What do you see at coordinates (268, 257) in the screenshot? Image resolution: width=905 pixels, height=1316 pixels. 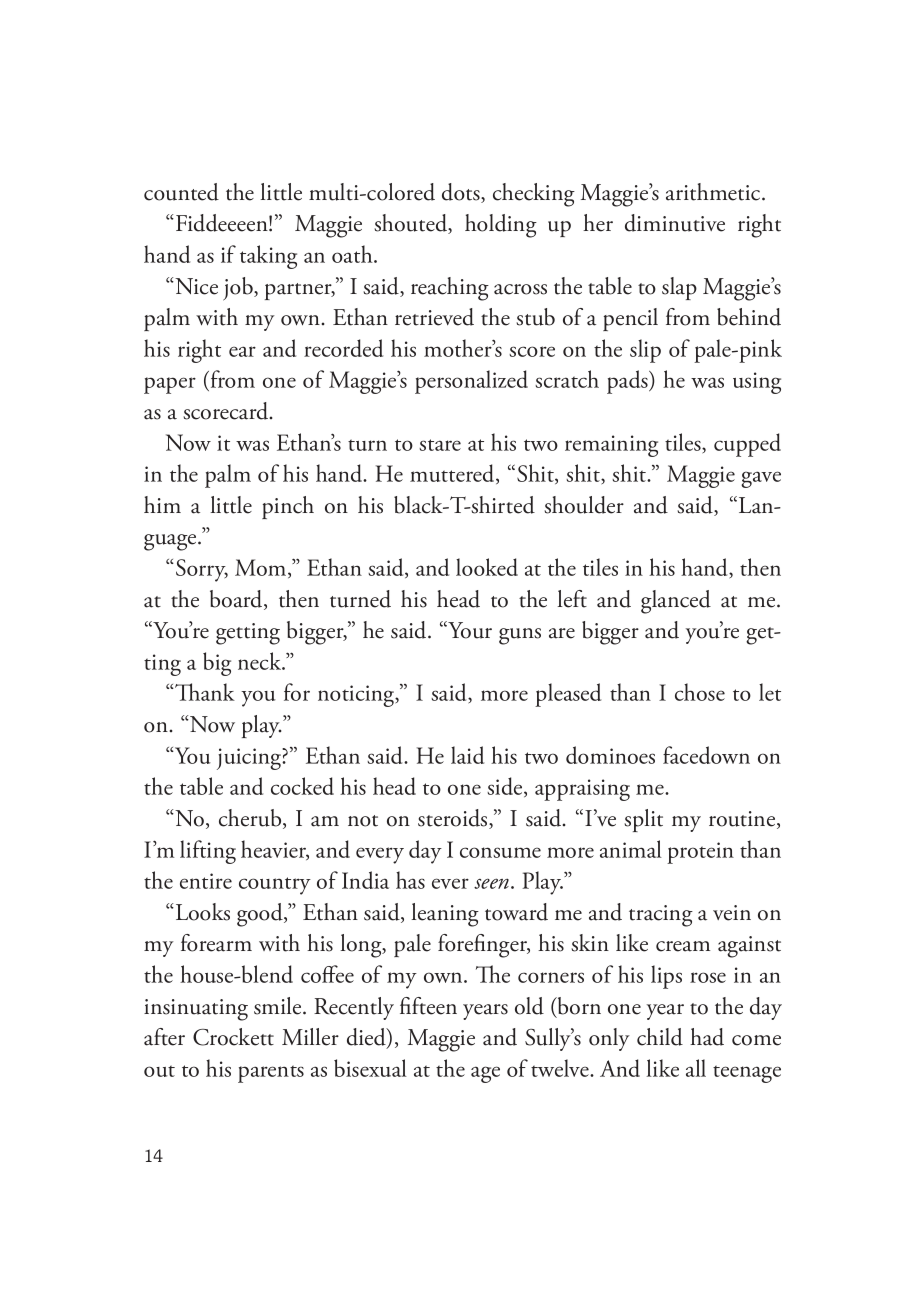 I see `taking` at bounding box center [268, 257].
